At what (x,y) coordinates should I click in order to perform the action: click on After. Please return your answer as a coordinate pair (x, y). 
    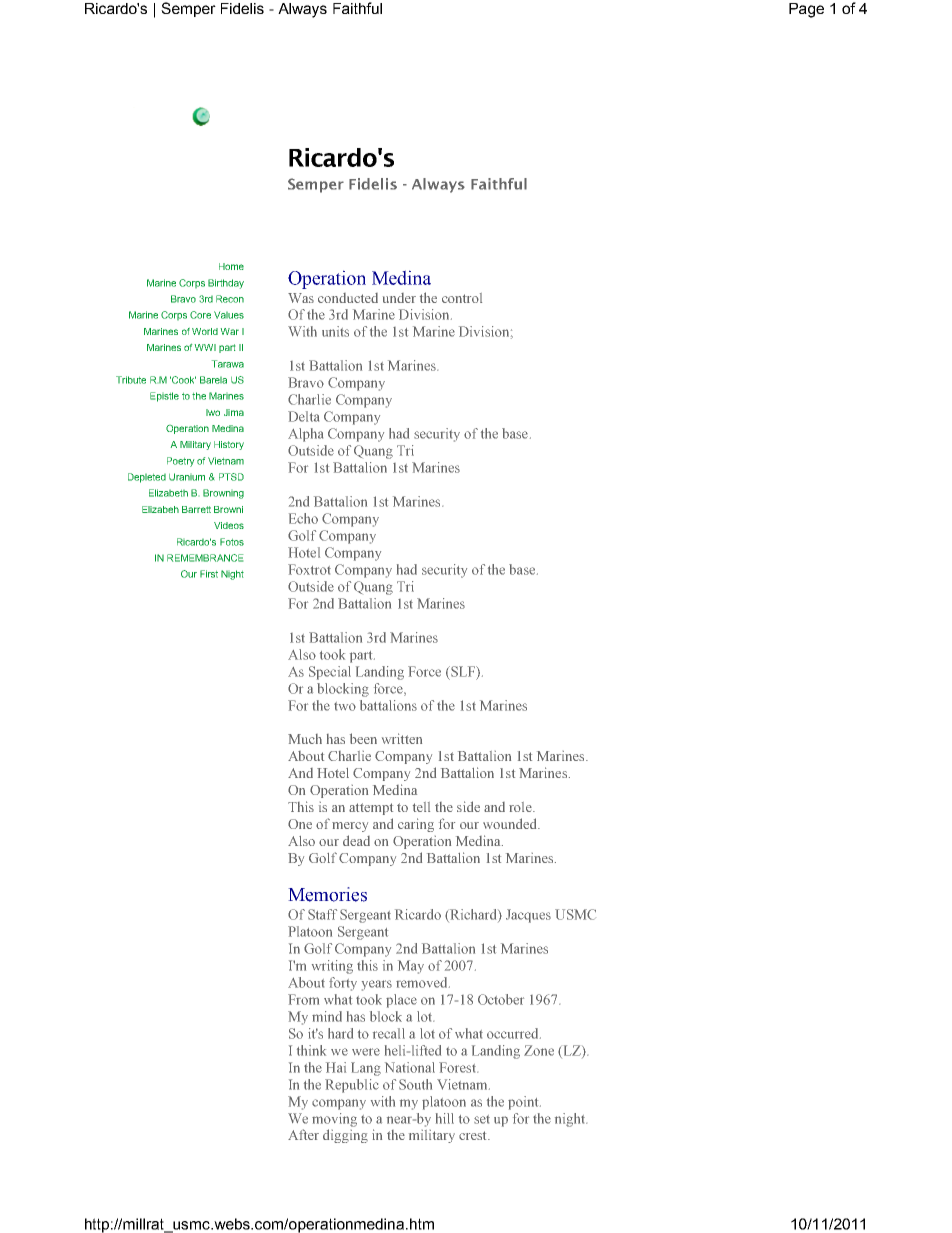
    Looking at the image, I should click on (303, 1134).
